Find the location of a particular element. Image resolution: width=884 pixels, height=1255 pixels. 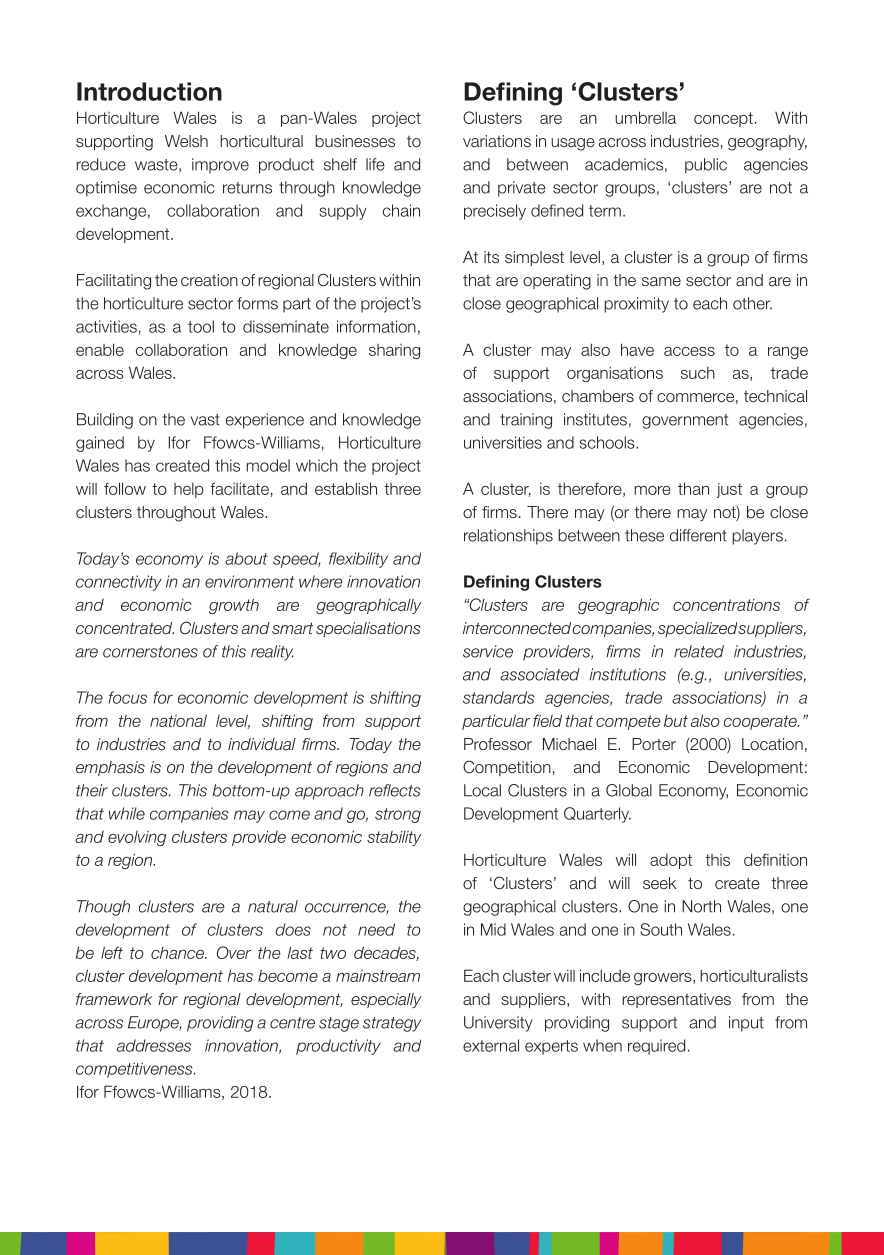

flexibility is located at coordinates (358, 560).
